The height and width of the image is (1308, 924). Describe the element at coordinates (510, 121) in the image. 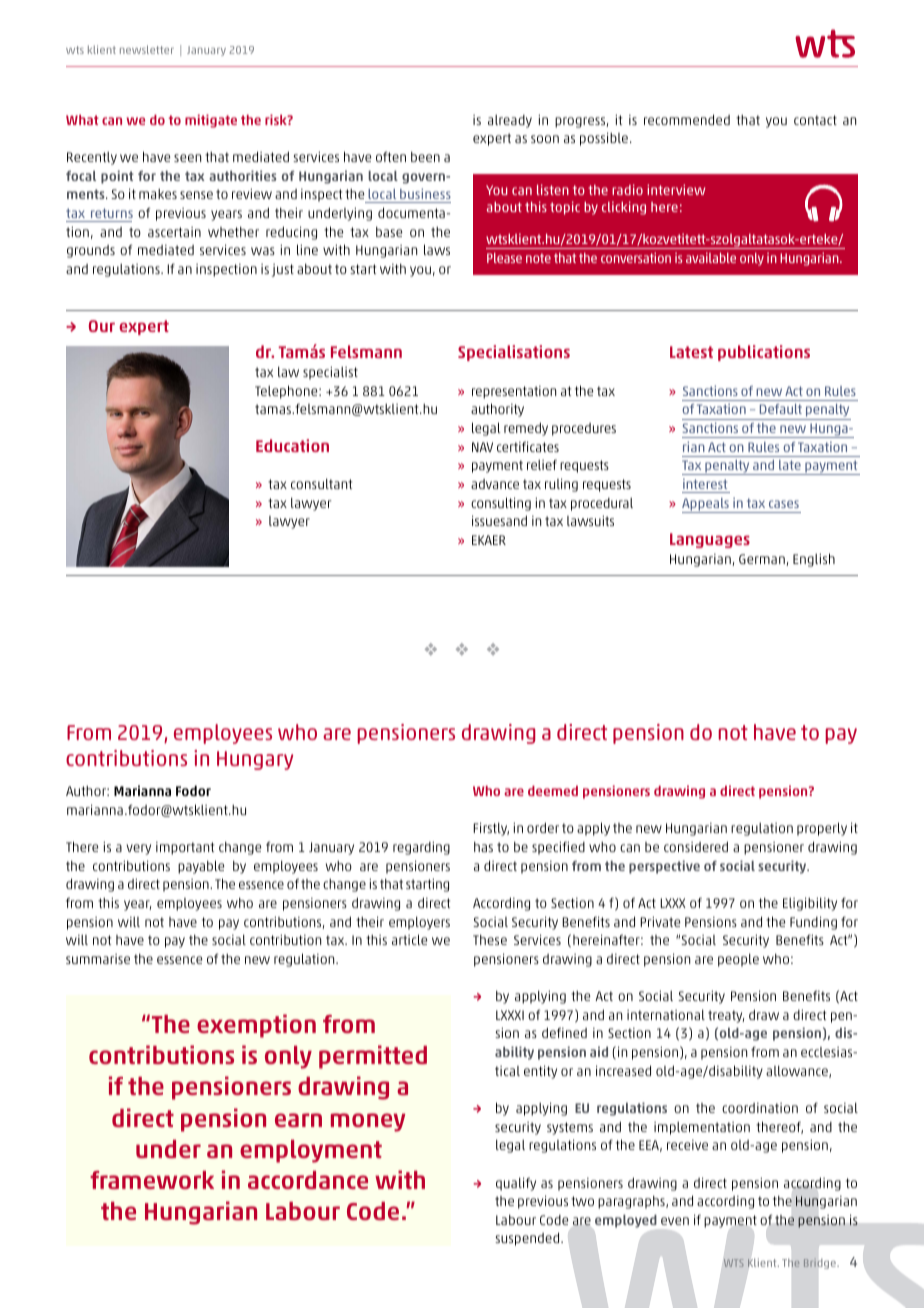

I see `already` at that location.
